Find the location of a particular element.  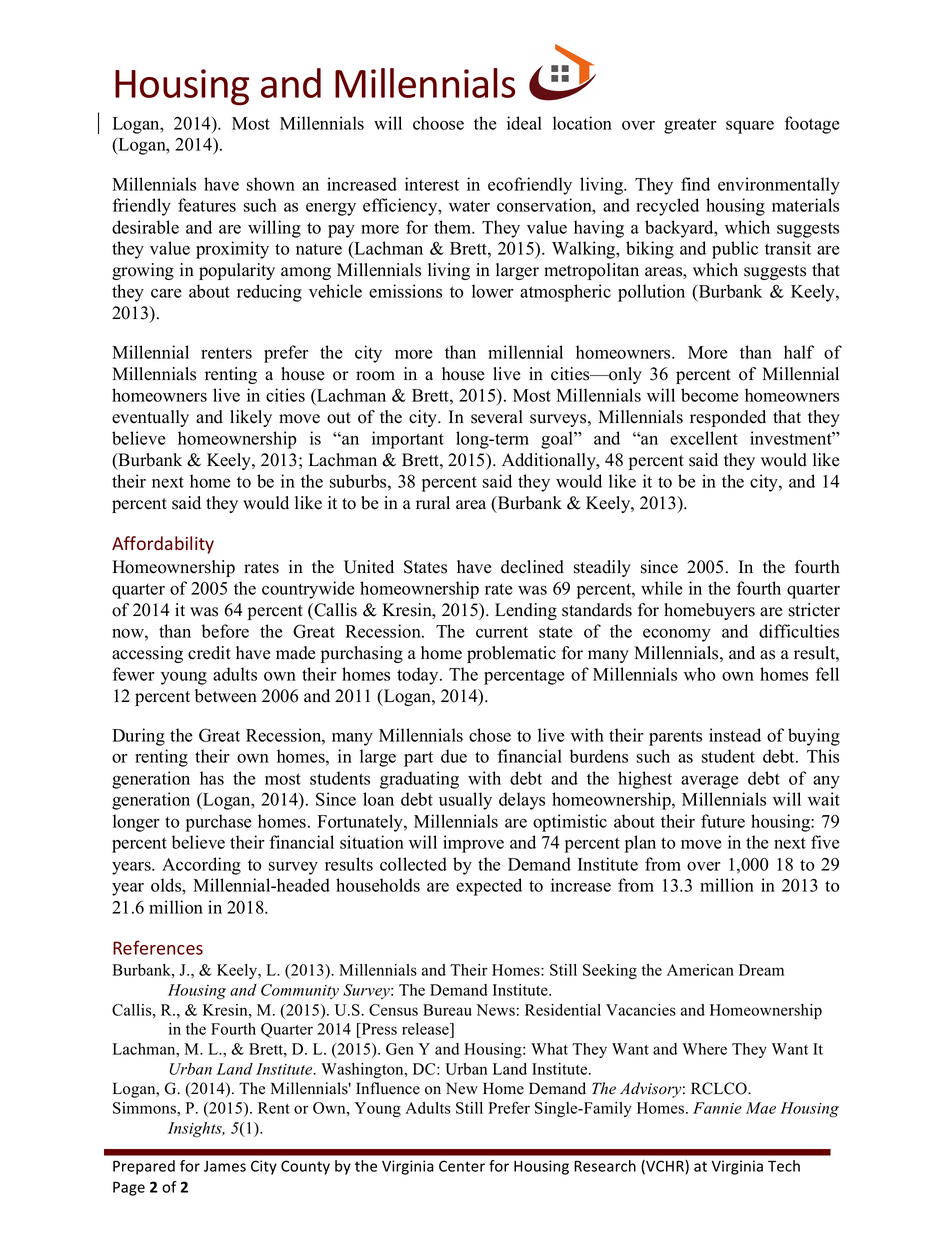

problematic is located at coordinates (511, 654).
